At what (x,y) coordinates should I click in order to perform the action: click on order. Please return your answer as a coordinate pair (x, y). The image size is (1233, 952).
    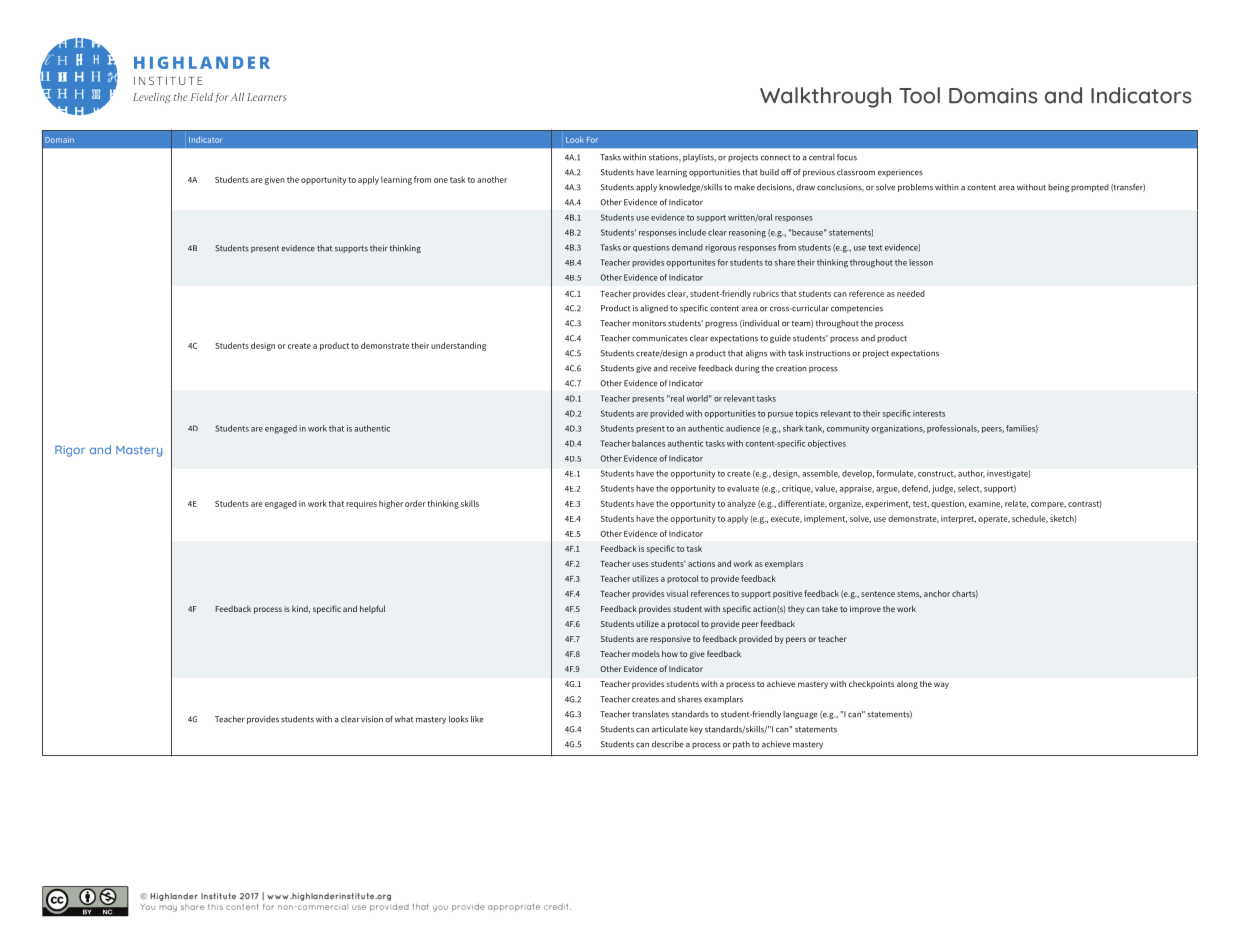
    Looking at the image, I should click on (415, 503).
